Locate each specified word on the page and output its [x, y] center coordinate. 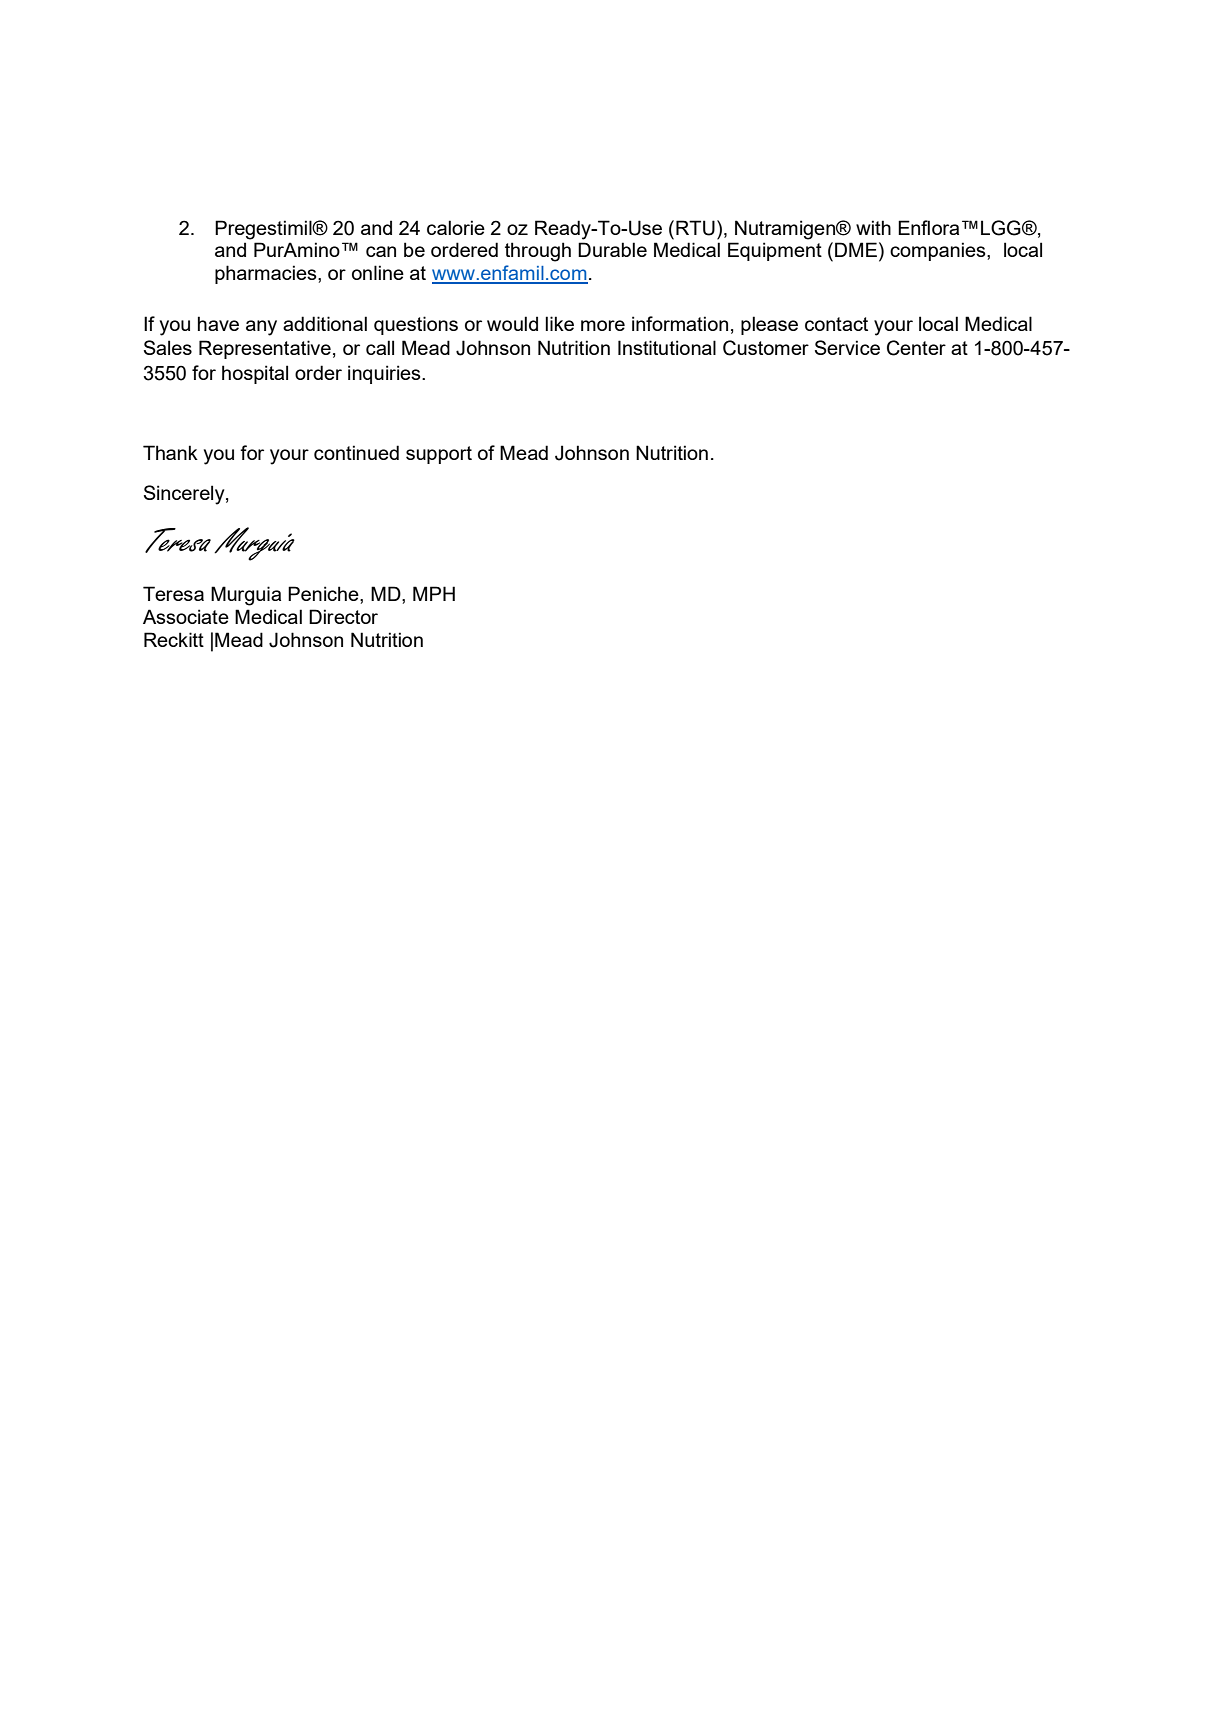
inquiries [385, 374]
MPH [434, 593]
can [381, 251]
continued [356, 452]
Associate [186, 616]
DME [856, 249]
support [439, 455]
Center [916, 348]
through [538, 252]
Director [343, 616]
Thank [170, 452]
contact [836, 324]
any [261, 328]
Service [847, 347]
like [559, 323]
